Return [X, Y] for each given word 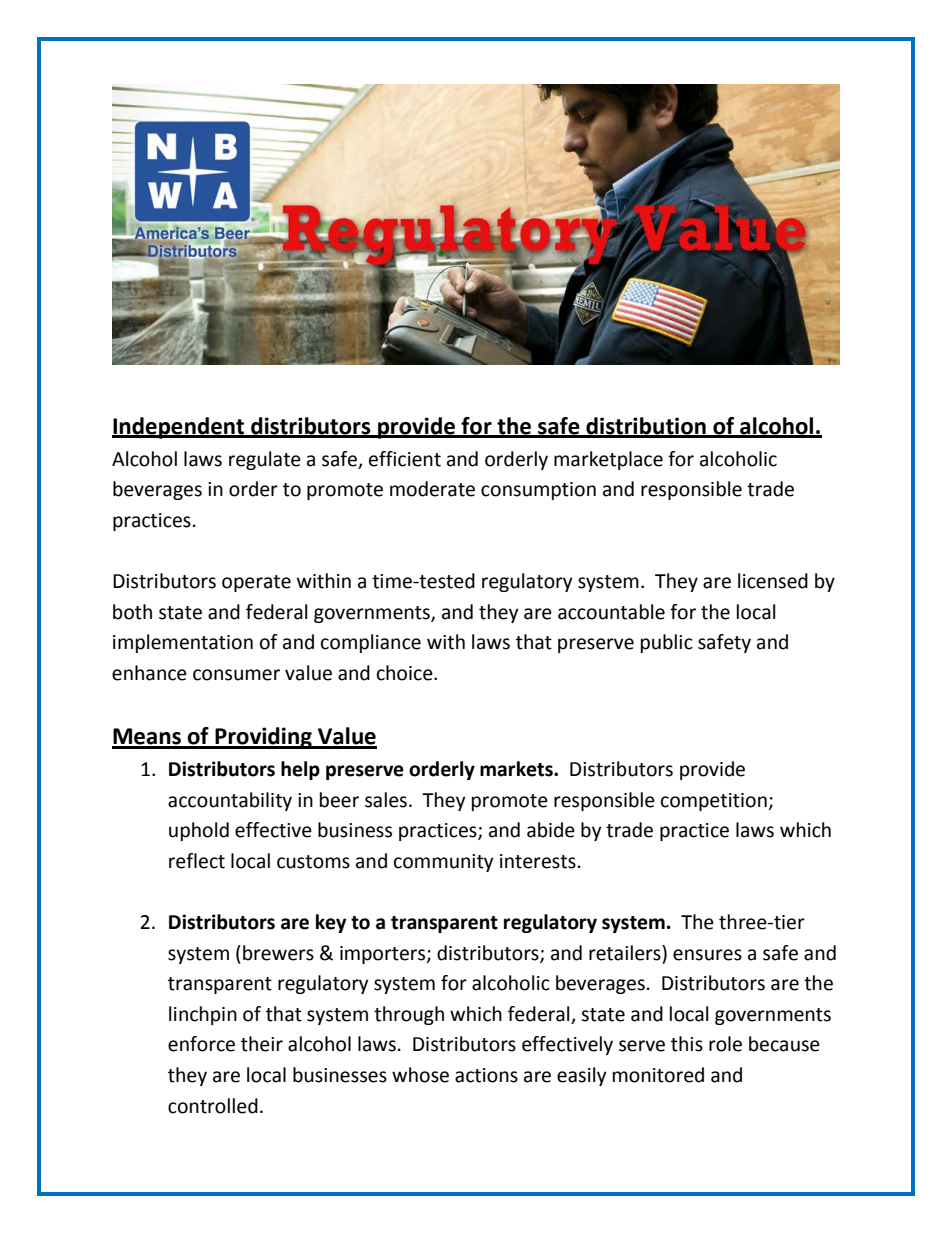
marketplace [608, 460]
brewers [278, 953]
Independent [179, 428]
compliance [371, 643]
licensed [773, 581]
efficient [405, 459]
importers [384, 955]
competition [715, 802]
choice [406, 673]
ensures [707, 955]
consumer [236, 675]
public [667, 643]
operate [256, 583]
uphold [199, 831]
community [444, 863]
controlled [213, 1106]
